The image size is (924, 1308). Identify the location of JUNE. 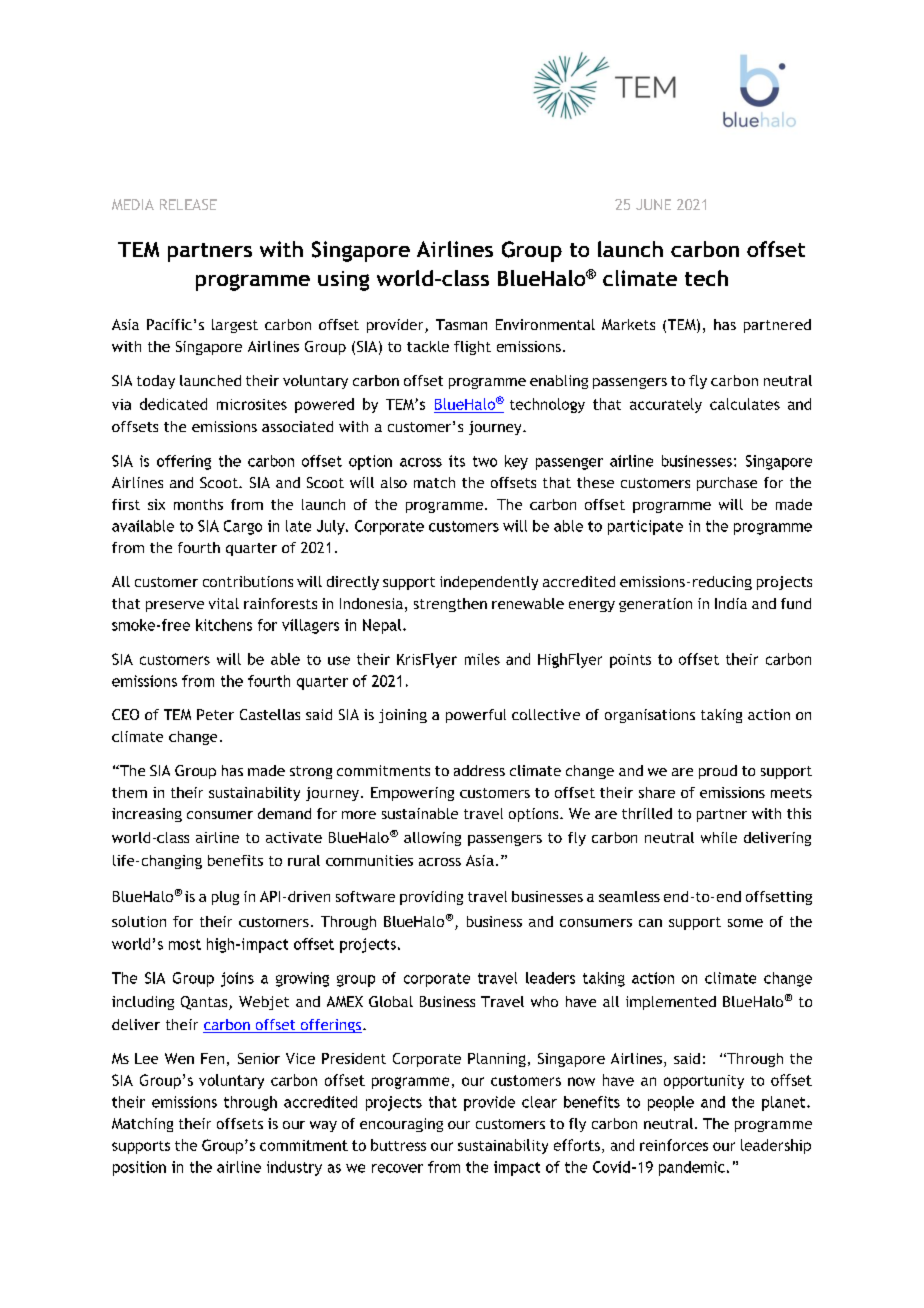
(653, 204).
